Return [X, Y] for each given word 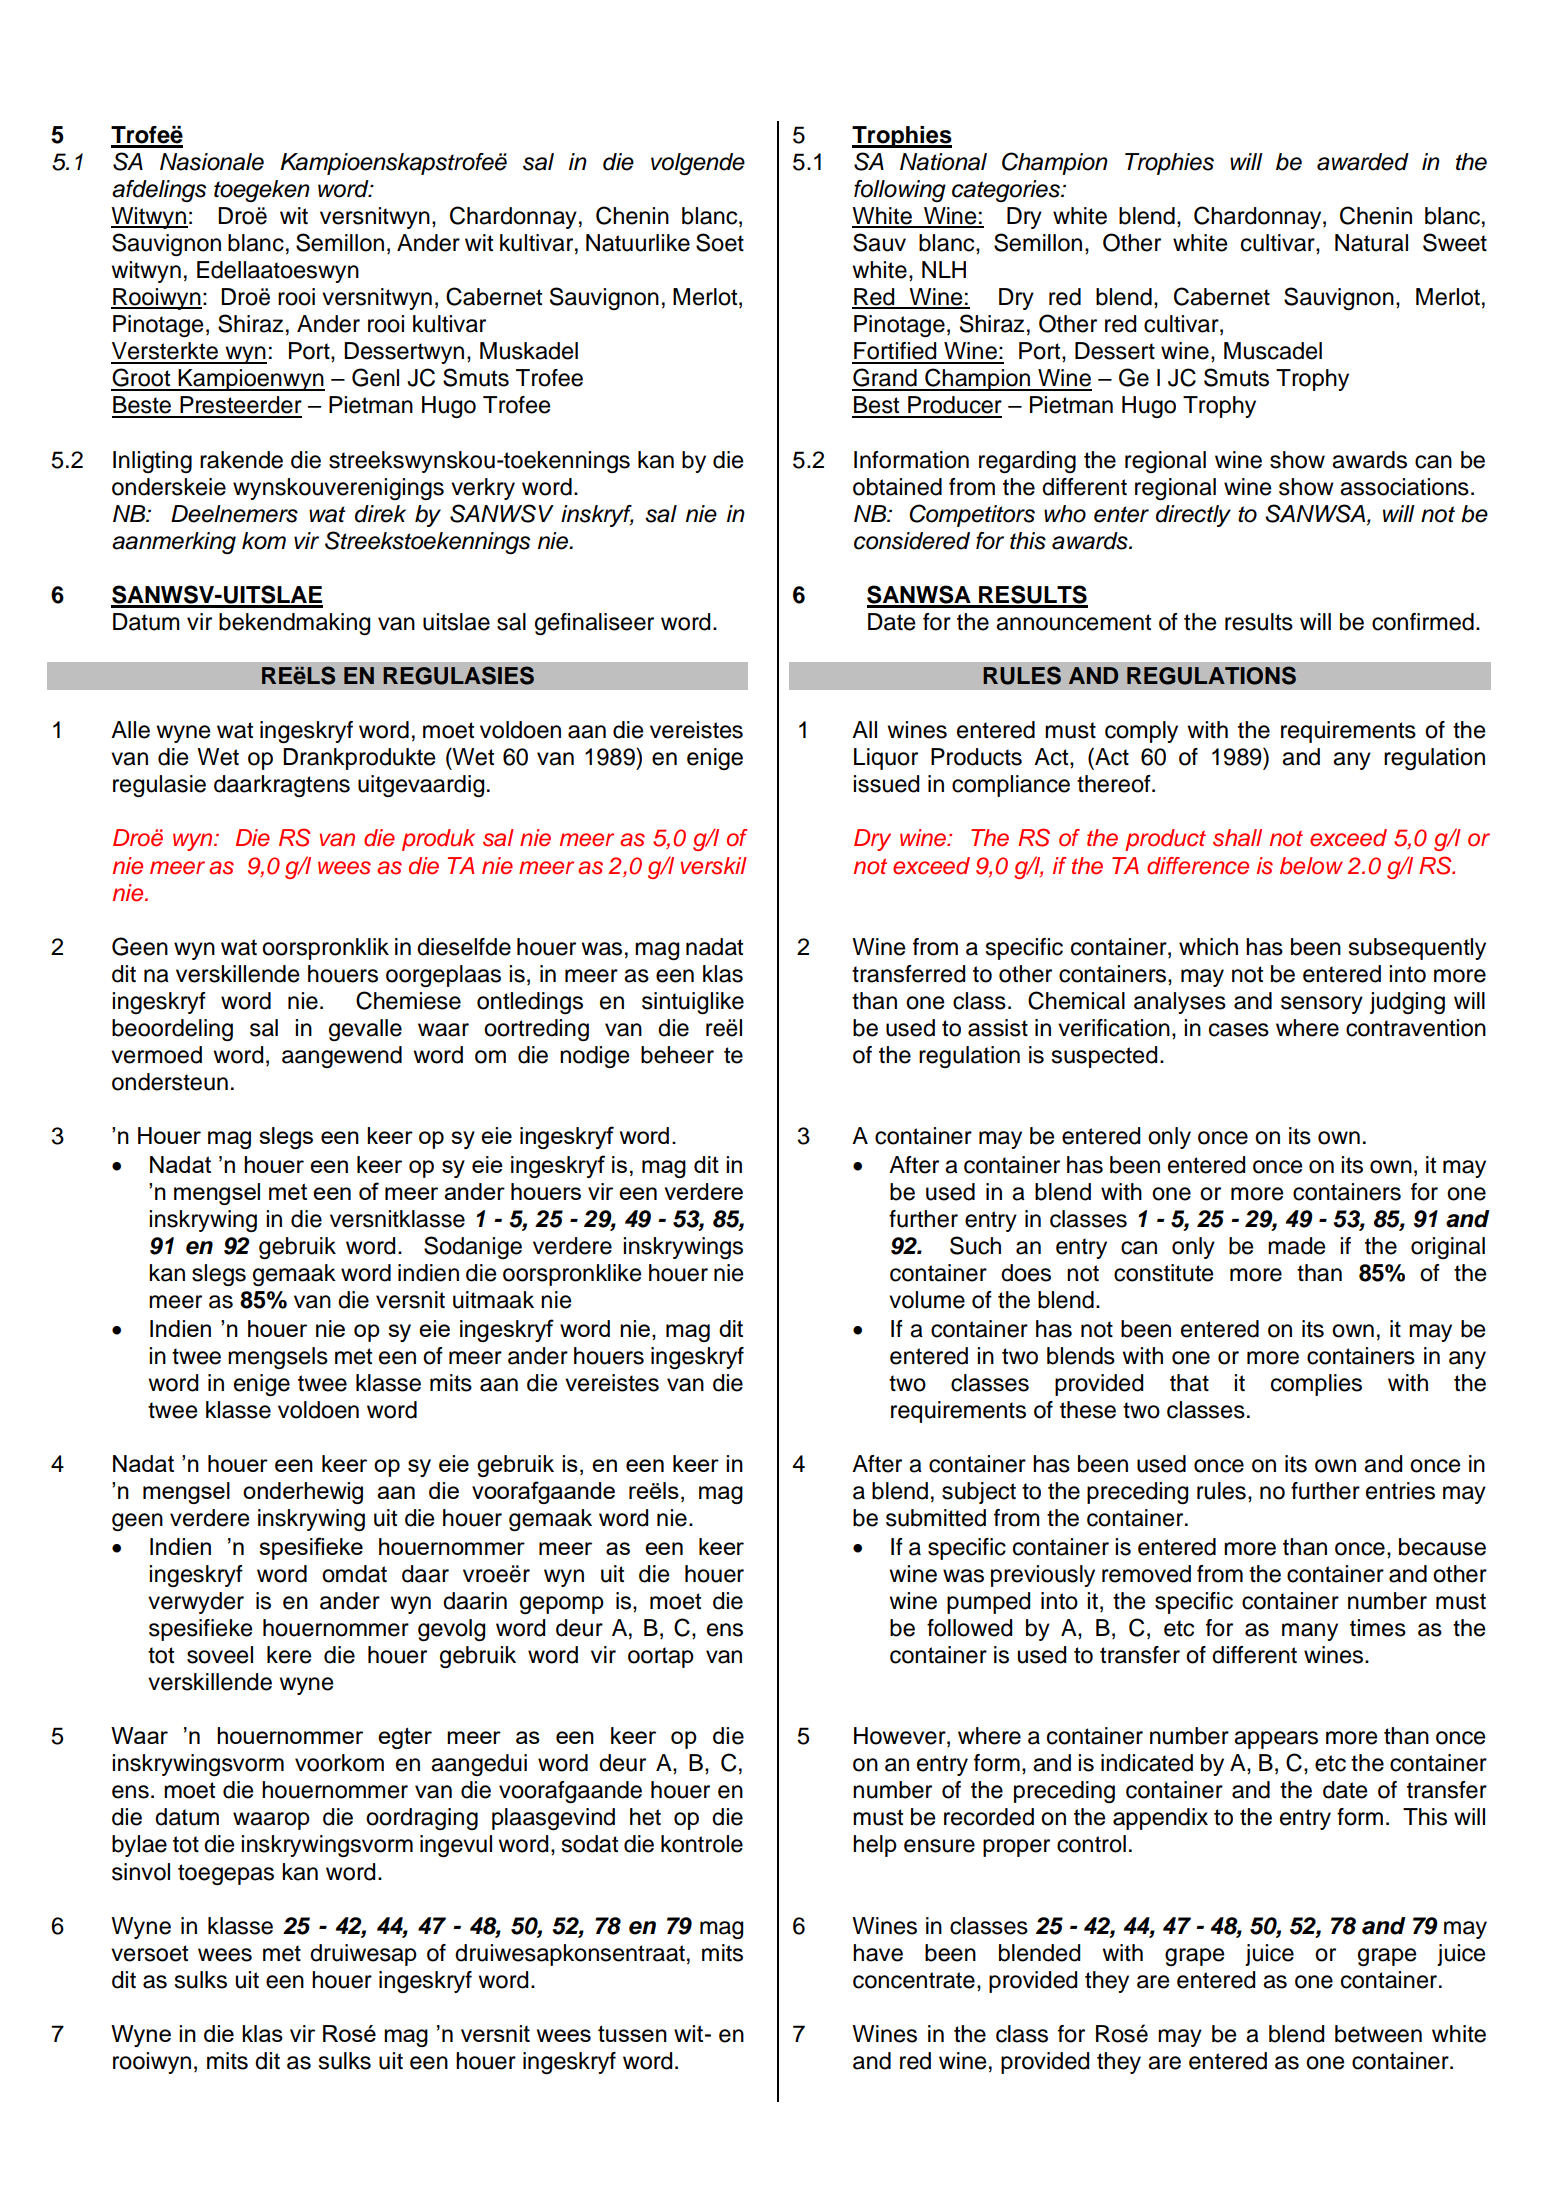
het [645, 1817]
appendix [1160, 1819]
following [900, 191]
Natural [1371, 243]
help [875, 1846]
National [943, 162]
